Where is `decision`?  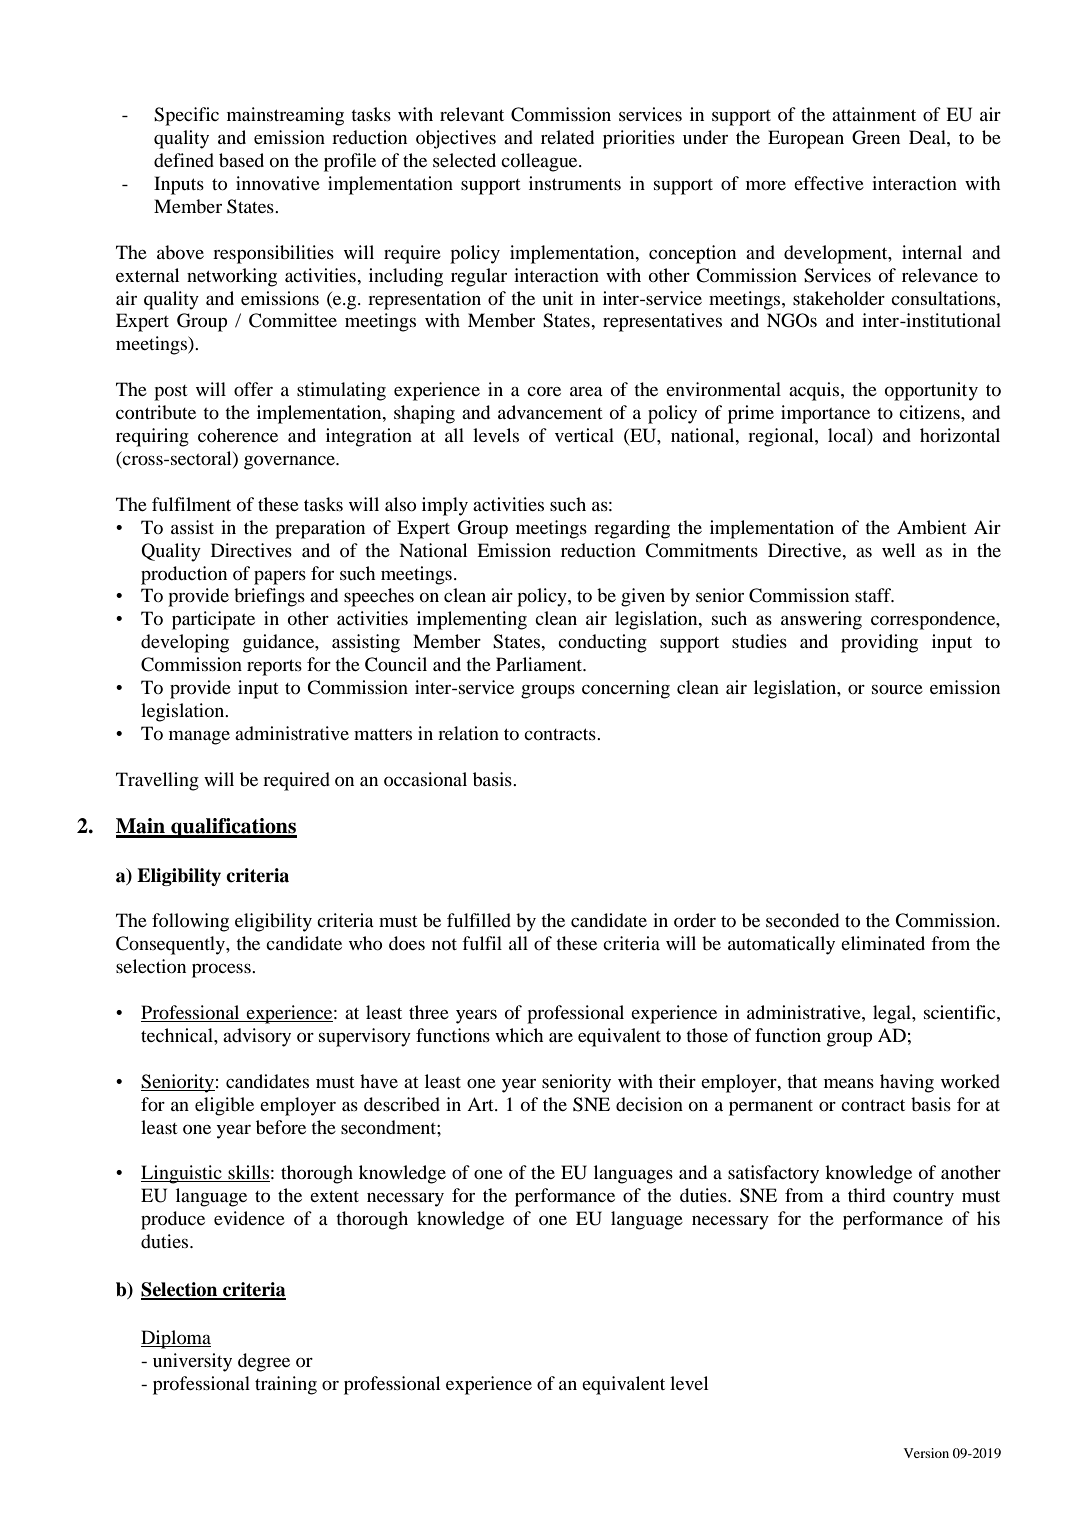
decision is located at coordinates (649, 1104).
